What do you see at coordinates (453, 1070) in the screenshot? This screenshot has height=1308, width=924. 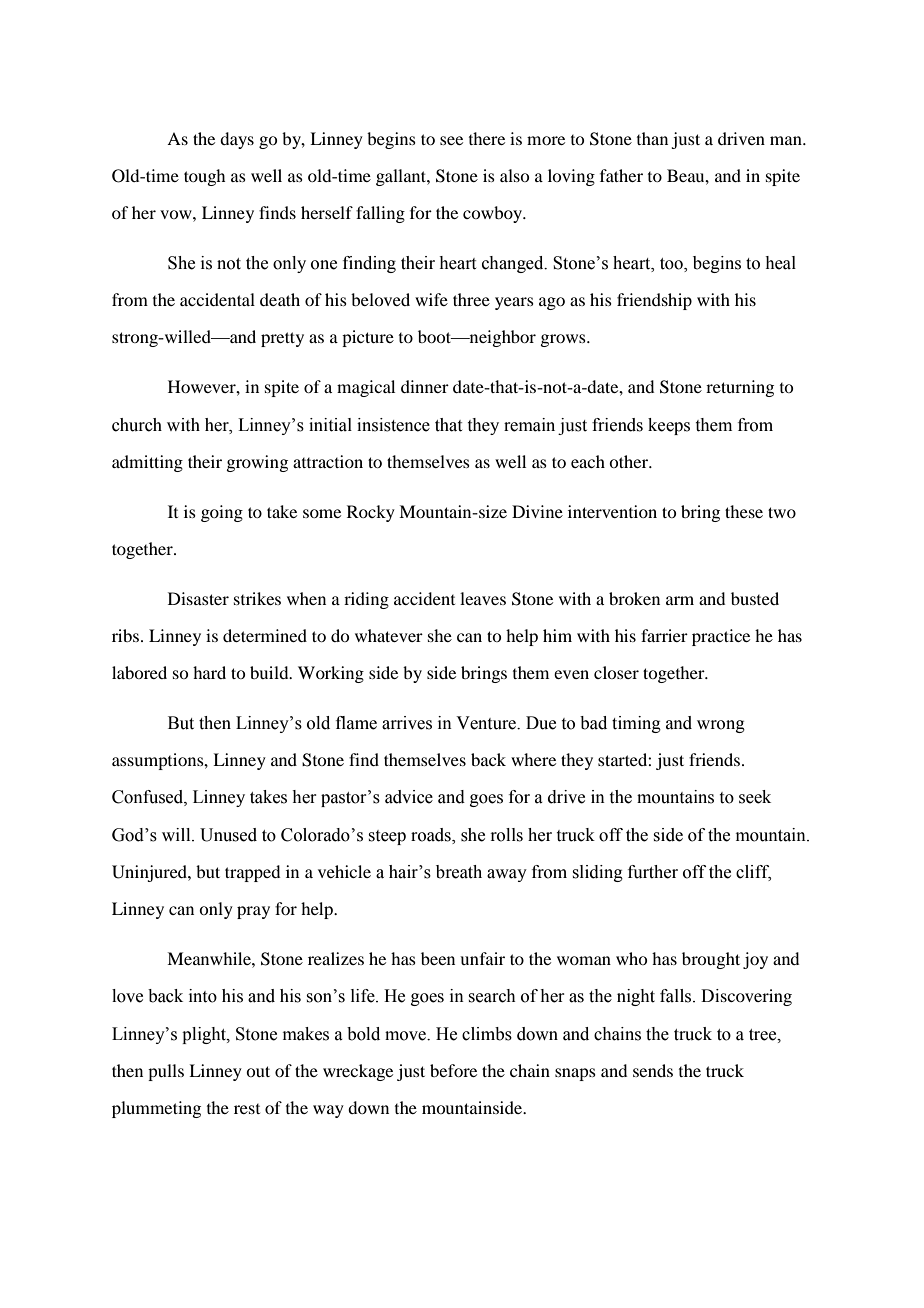 I see `before` at bounding box center [453, 1070].
